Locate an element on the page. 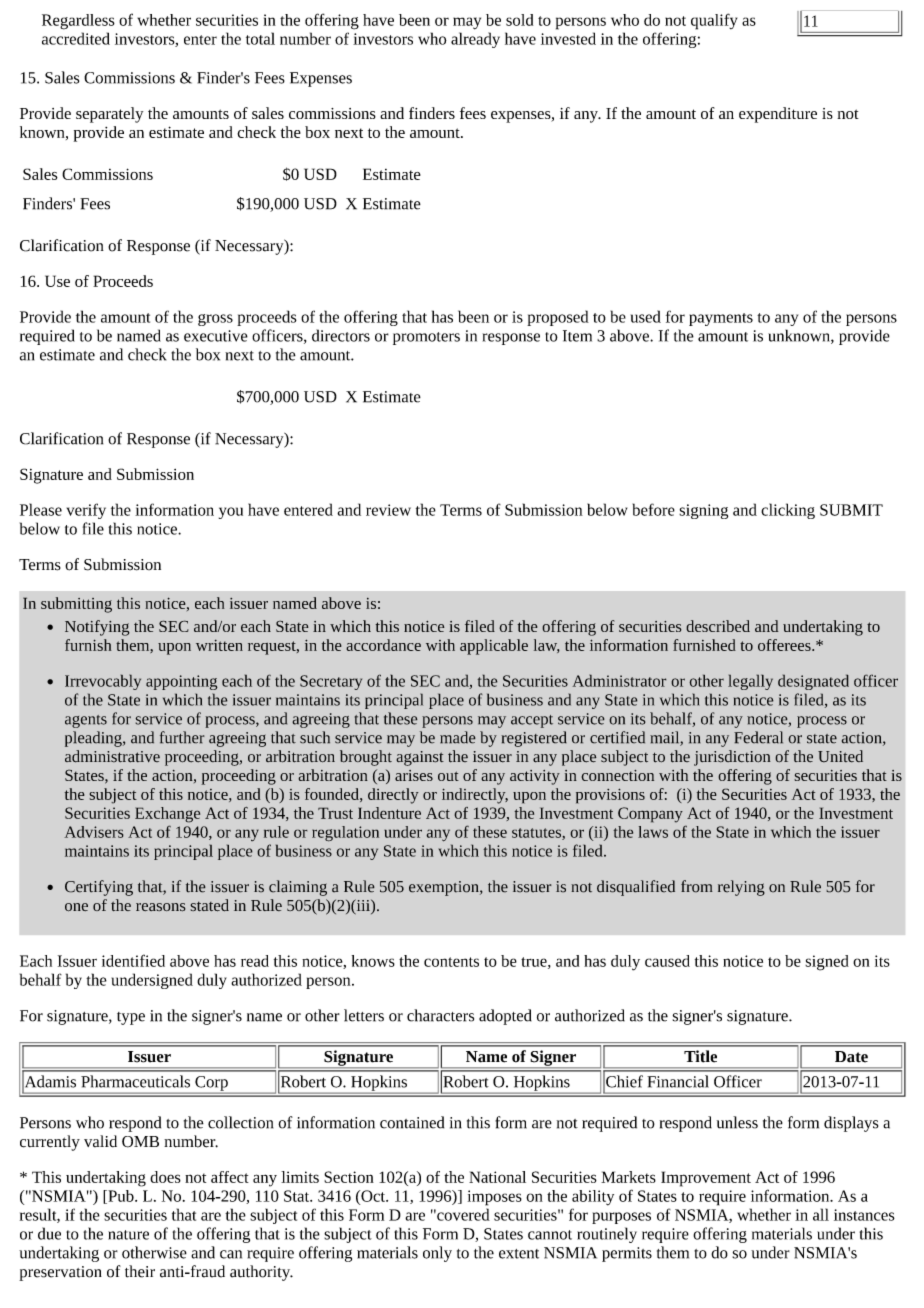 Image resolution: width=924 pixels, height=1308 pixels. applicable is located at coordinates (494, 647).
